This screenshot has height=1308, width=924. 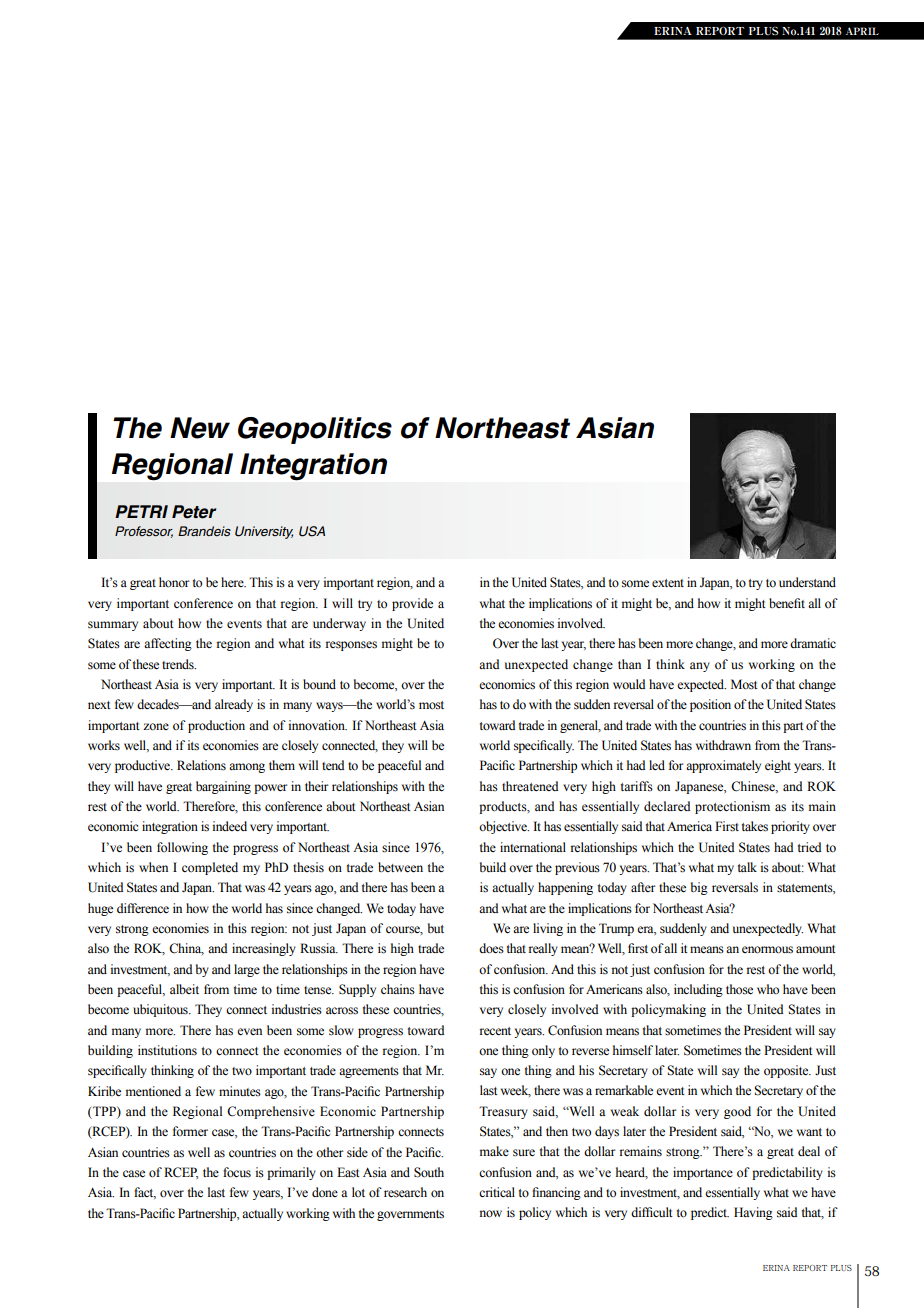 I want to click on critical, so click(x=497, y=1192).
